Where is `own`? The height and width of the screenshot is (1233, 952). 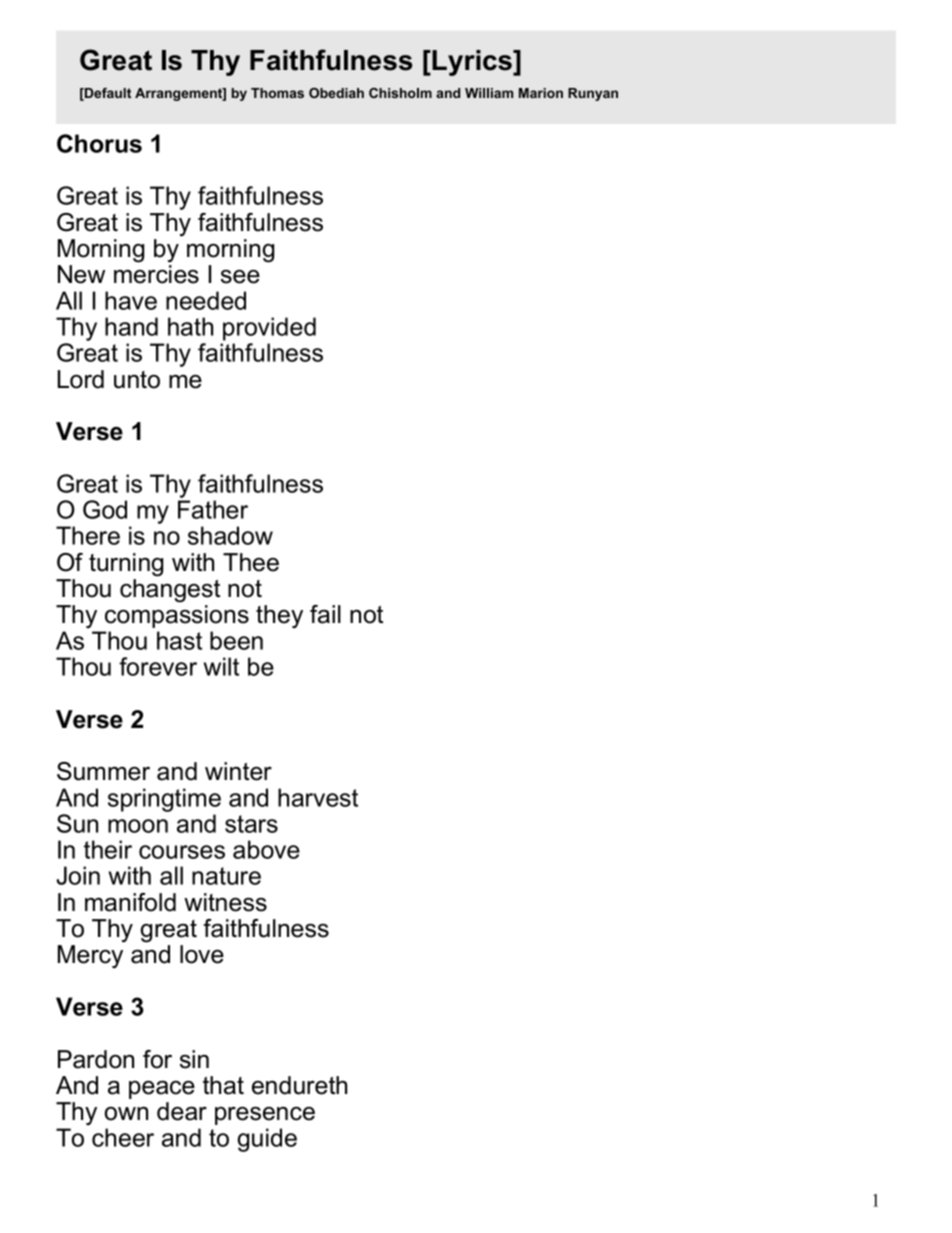 own is located at coordinates (126, 1113).
